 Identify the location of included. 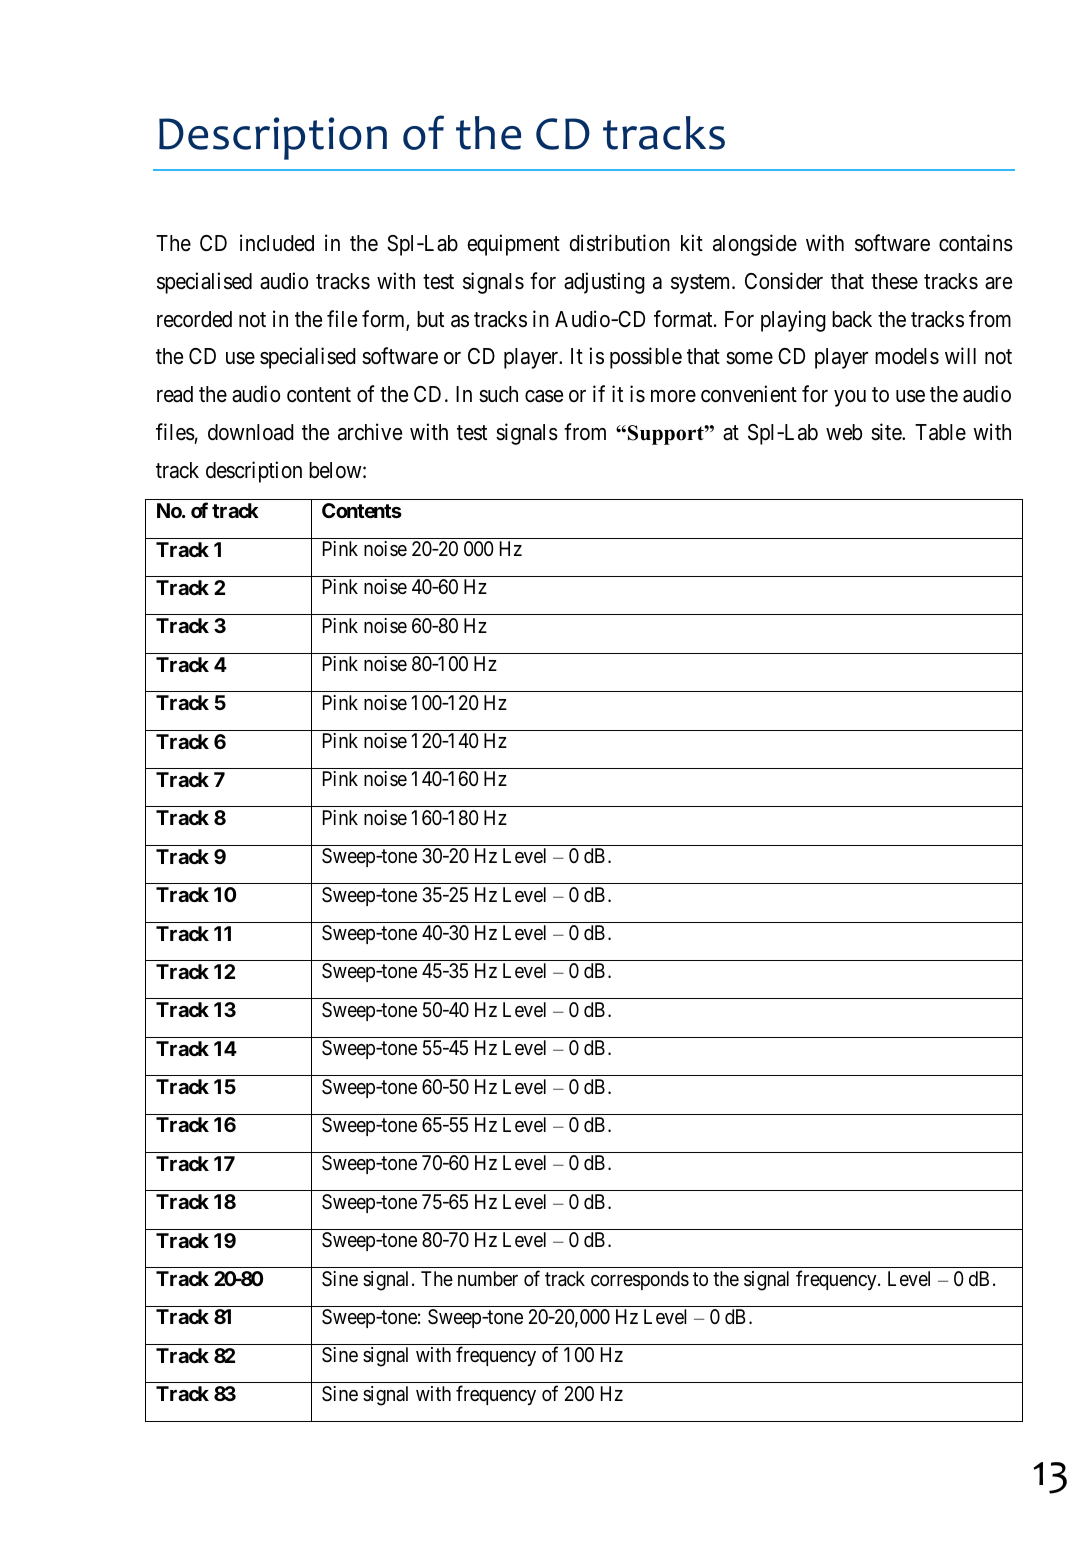
(277, 243).
